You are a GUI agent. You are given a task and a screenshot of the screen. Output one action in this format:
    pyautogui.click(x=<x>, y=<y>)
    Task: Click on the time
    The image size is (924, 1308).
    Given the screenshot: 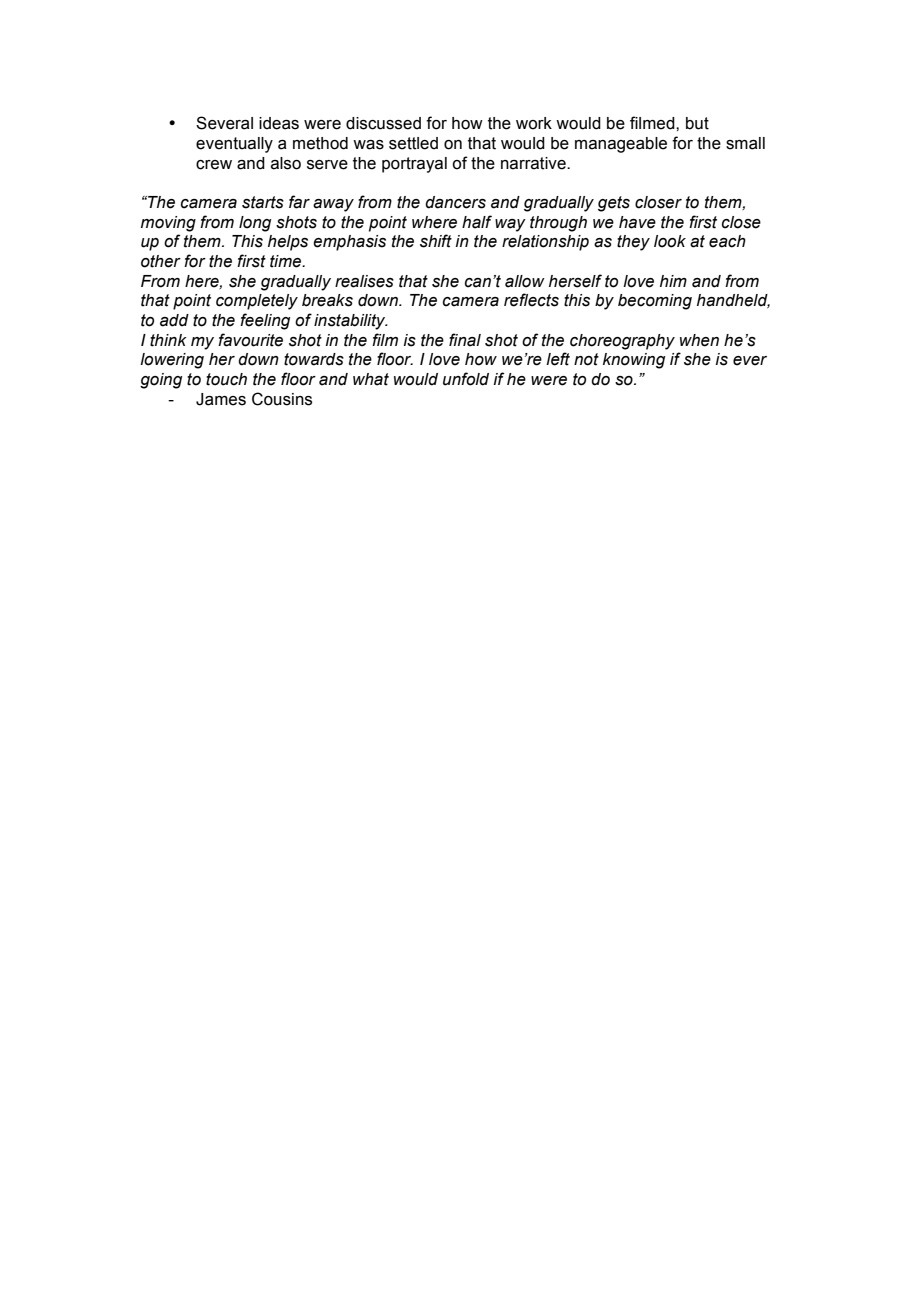 What is the action you would take?
    pyautogui.click(x=287, y=261)
